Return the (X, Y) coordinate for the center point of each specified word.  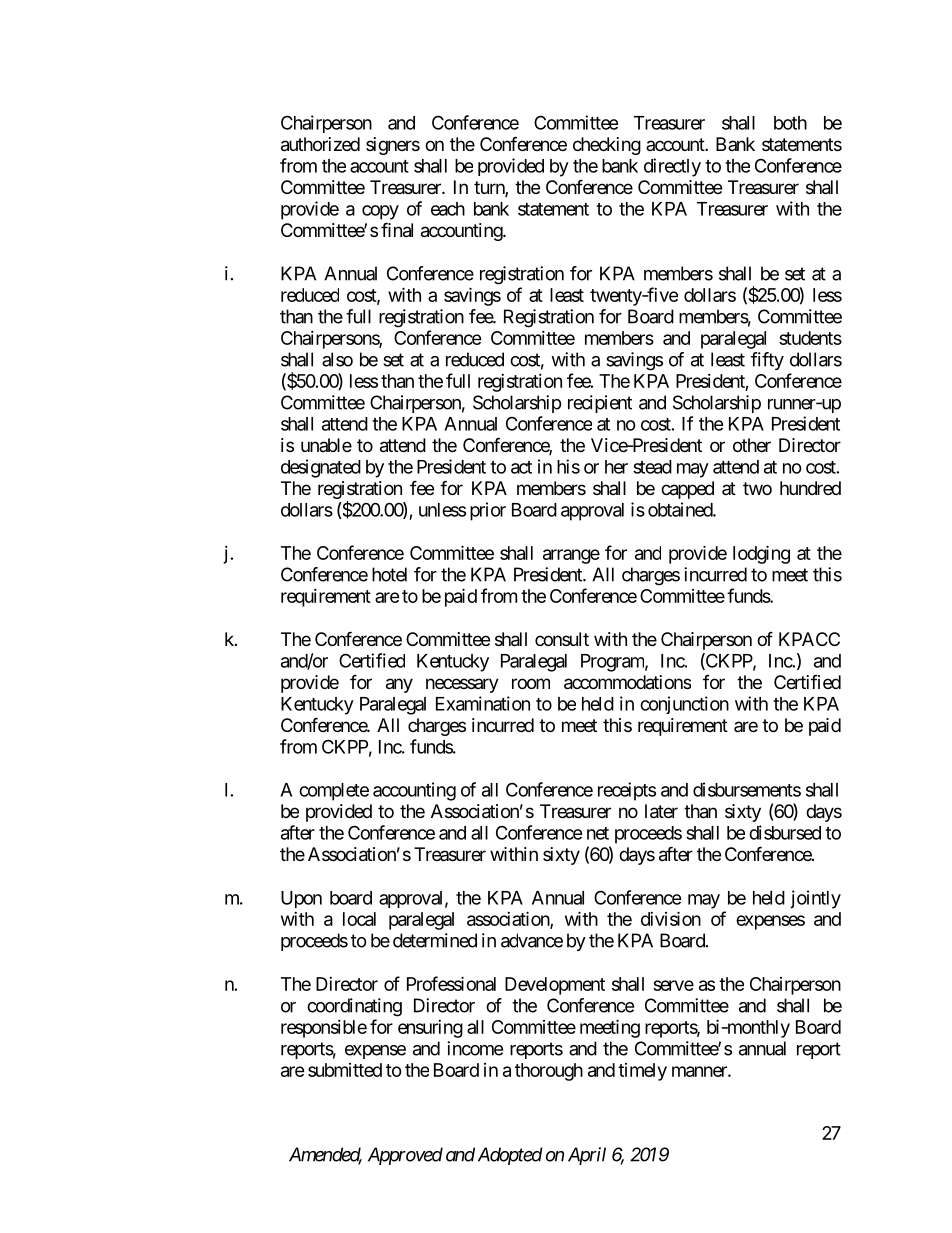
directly (672, 167)
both (790, 123)
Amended (325, 1155)
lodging (761, 554)
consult (562, 639)
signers (393, 146)
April (587, 1156)
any (399, 685)
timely (642, 1072)
